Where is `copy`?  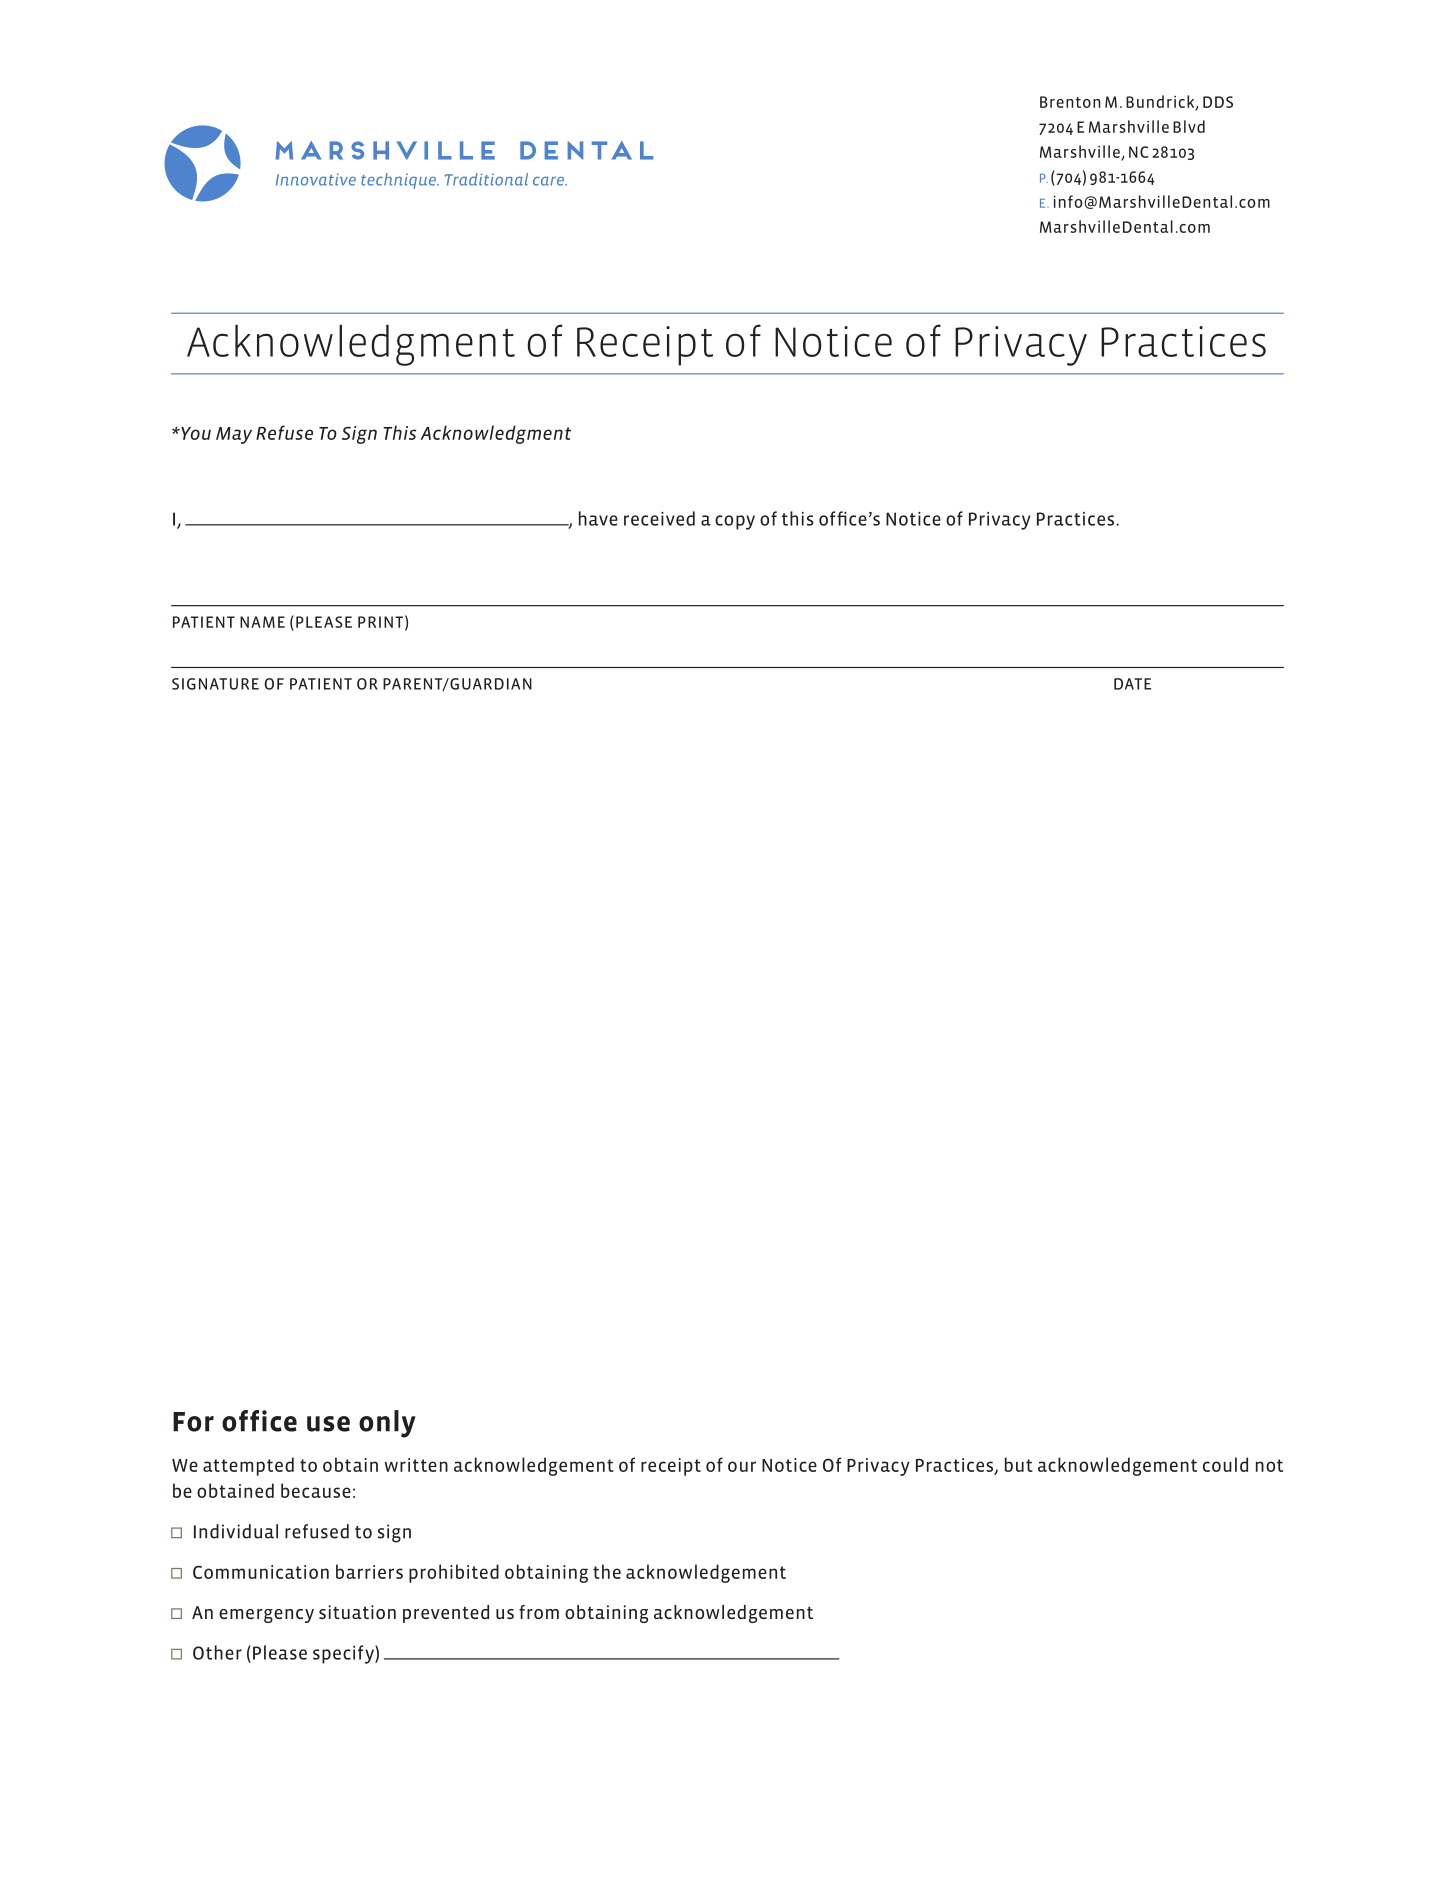 copy is located at coordinates (735, 522).
